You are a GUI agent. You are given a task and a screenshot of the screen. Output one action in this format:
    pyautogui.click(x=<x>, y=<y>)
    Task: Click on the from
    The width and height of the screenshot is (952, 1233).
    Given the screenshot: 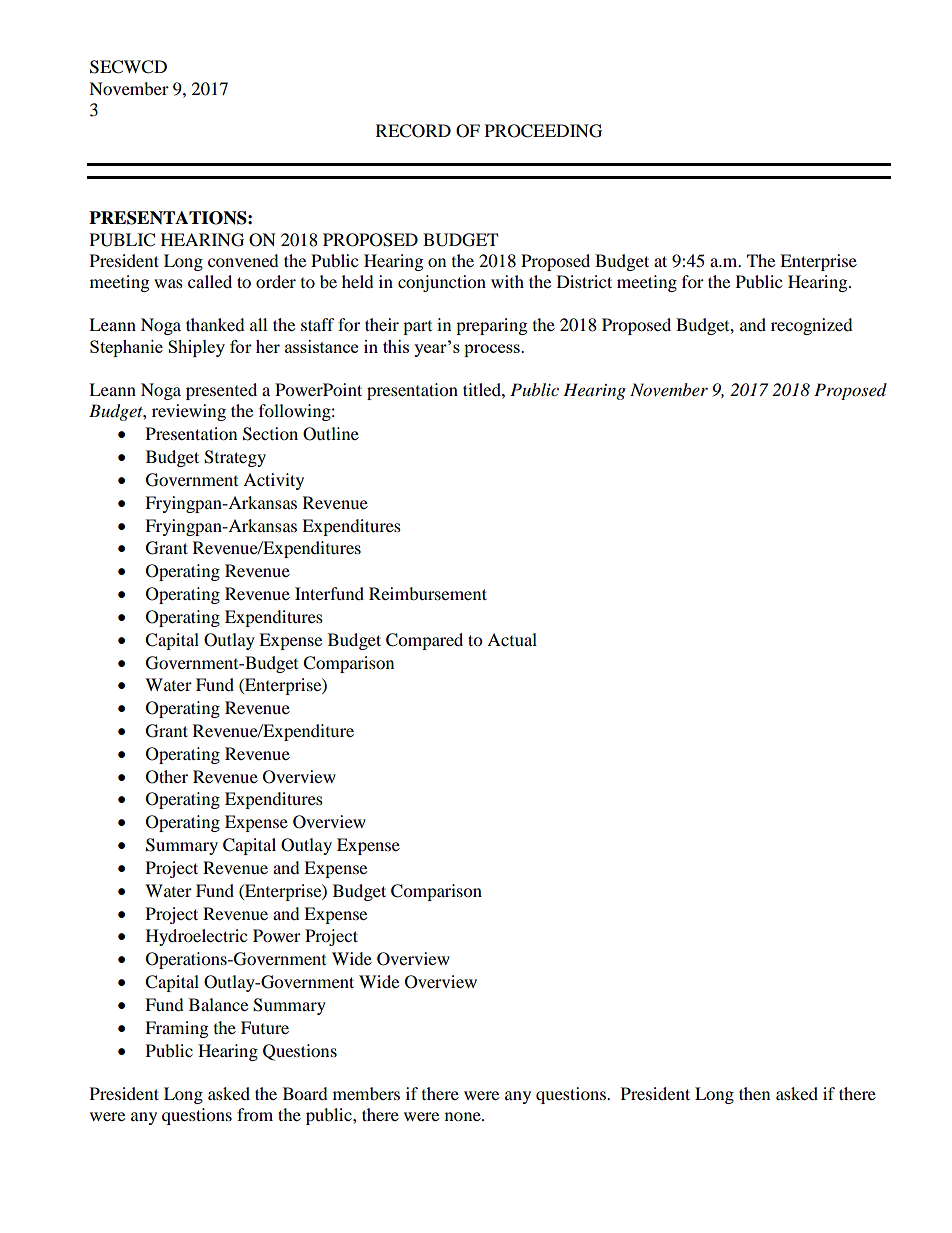 What is the action you would take?
    pyautogui.click(x=255, y=1114)
